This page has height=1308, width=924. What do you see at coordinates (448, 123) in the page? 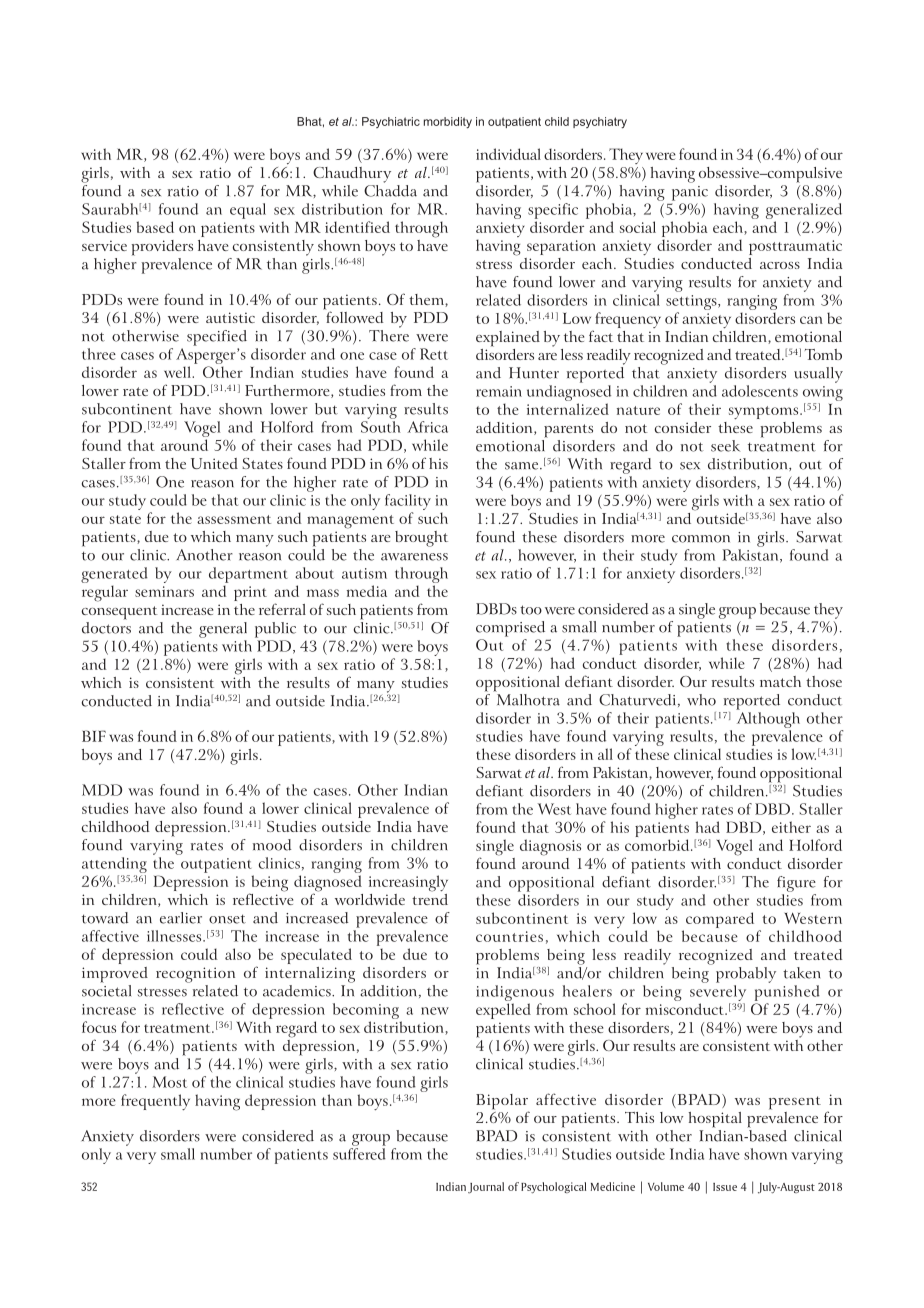
I see `morbidity` at bounding box center [448, 123].
